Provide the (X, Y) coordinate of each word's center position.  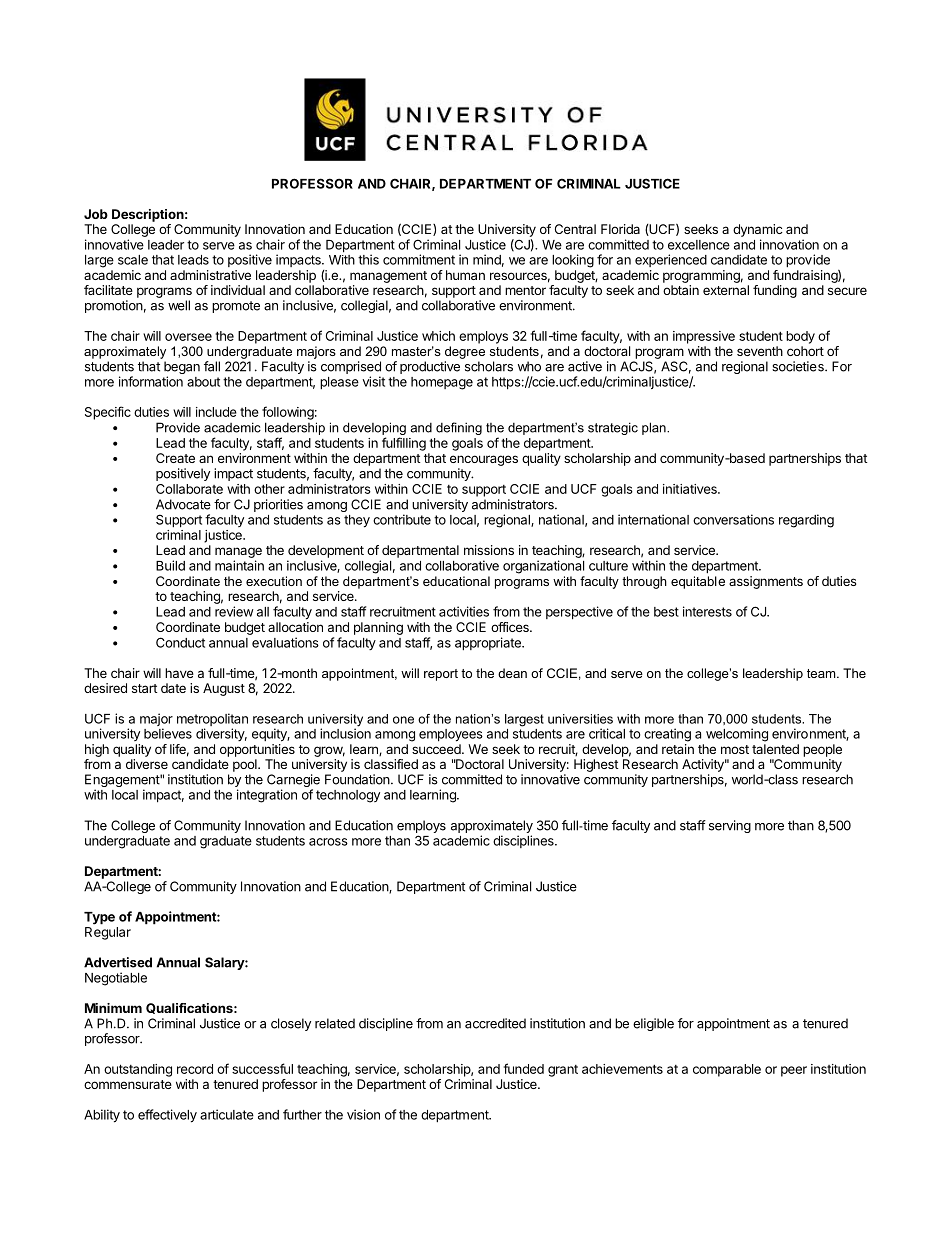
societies (799, 366)
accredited (495, 1023)
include (216, 412)
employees (451, 735)
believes (168, 733)
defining (459, 428)
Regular (108, 933)
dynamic (758, 230)
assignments (766, 582)
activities (464, 611)
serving (730, 826)
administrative (210, 275)
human (465, 275)
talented (775, 749)
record (195, 1069)
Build (170, 565)
